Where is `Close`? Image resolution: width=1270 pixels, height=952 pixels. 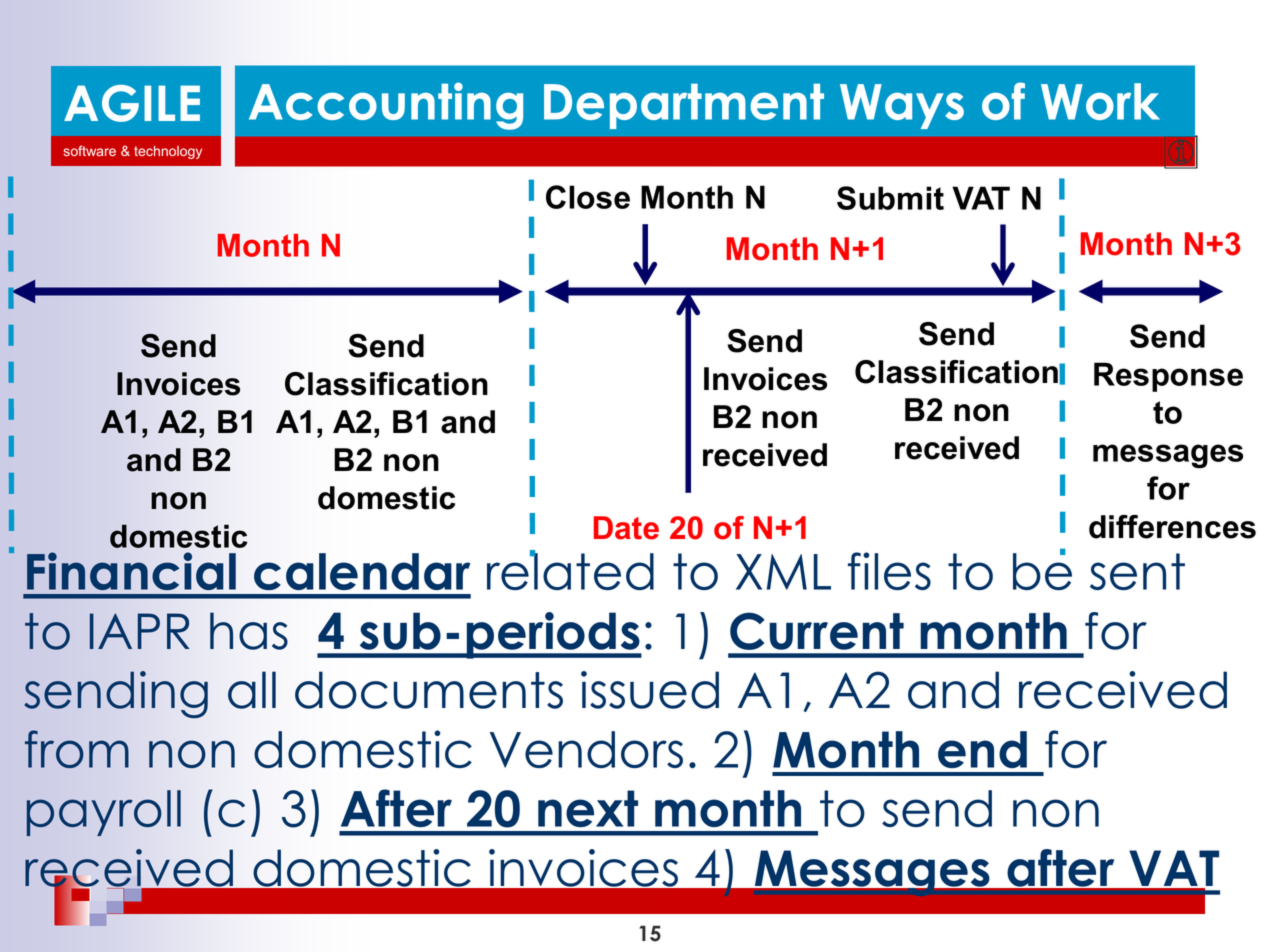
Close is located at coordinates (588, 197).
